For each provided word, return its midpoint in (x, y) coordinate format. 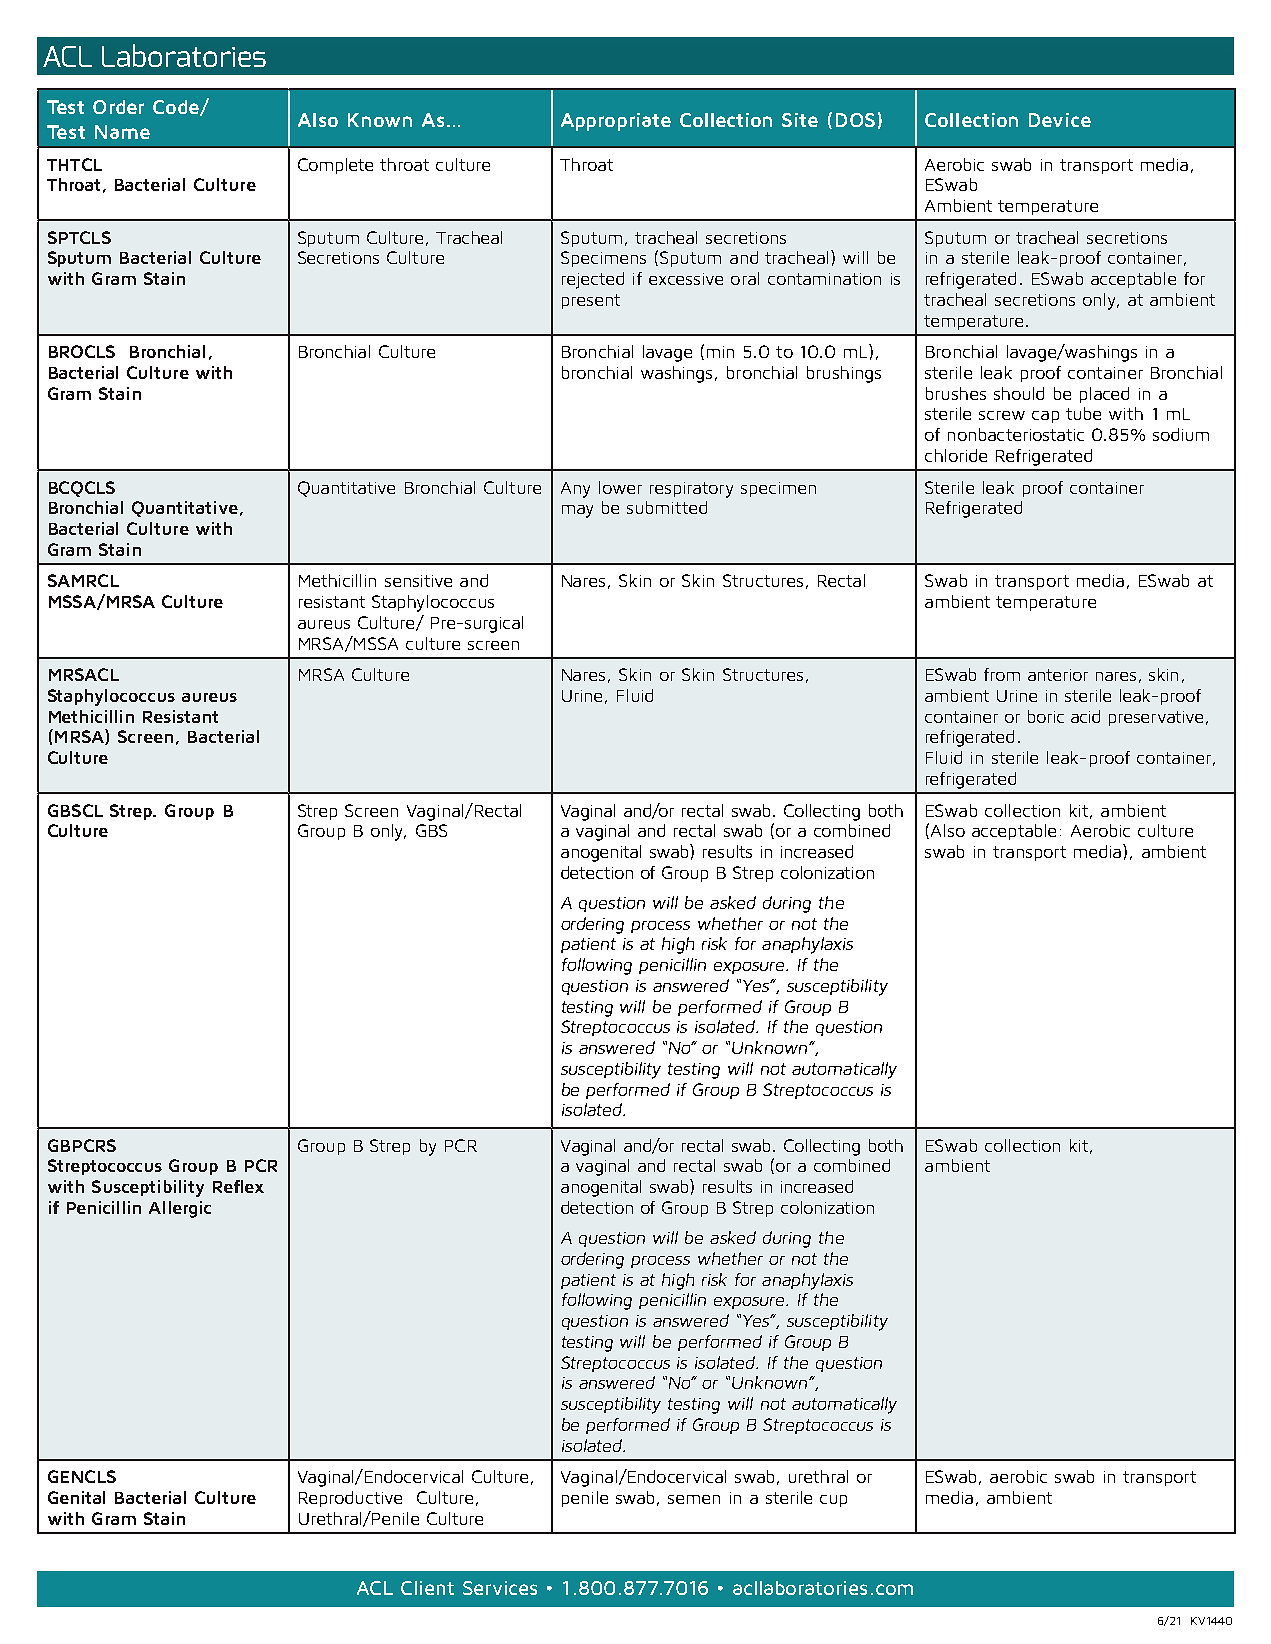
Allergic (180, 1209)
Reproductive (350, 1499)
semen (694, 1499)
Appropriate (616, 122)
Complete (335, 166)
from (1002, 674)
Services (500, 1588)
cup (833, 1501)
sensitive (418, 581)
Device (1060, 120)
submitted (667, 507)
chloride (956, 455)
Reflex (238, 1186)
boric (1046, 716)
